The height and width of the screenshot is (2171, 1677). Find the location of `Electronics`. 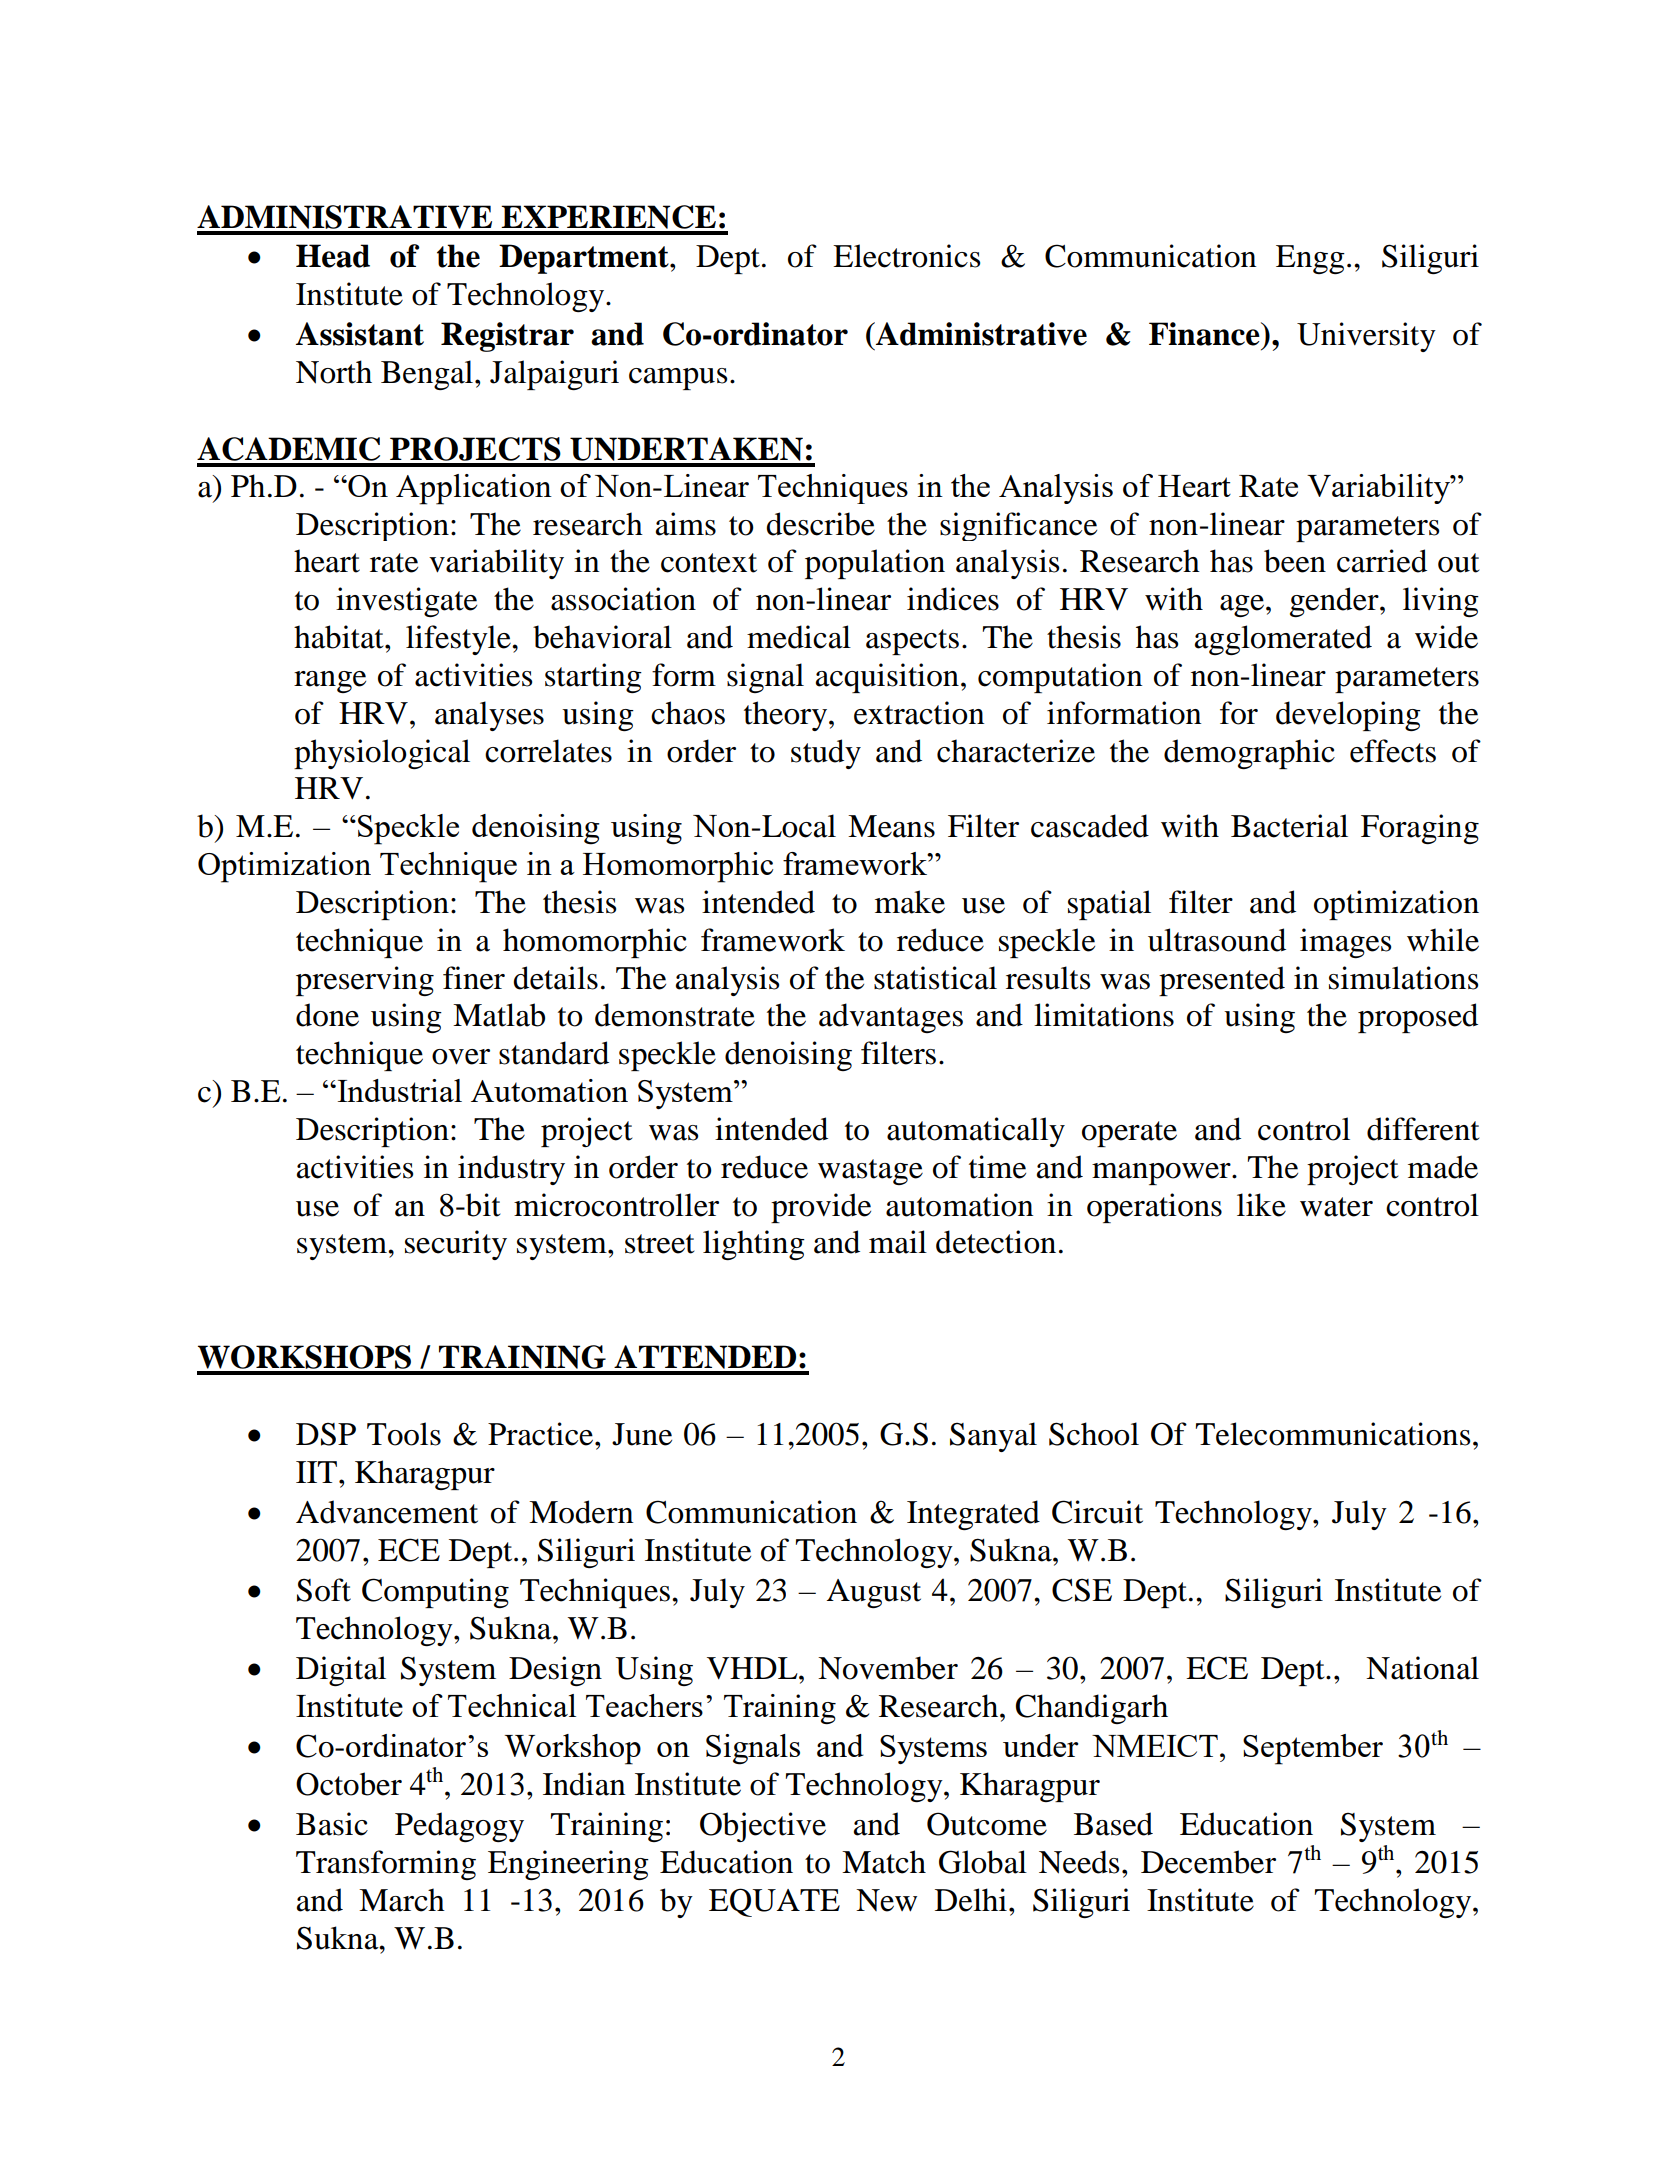

Electronics is located at coordinates (906, 256).
